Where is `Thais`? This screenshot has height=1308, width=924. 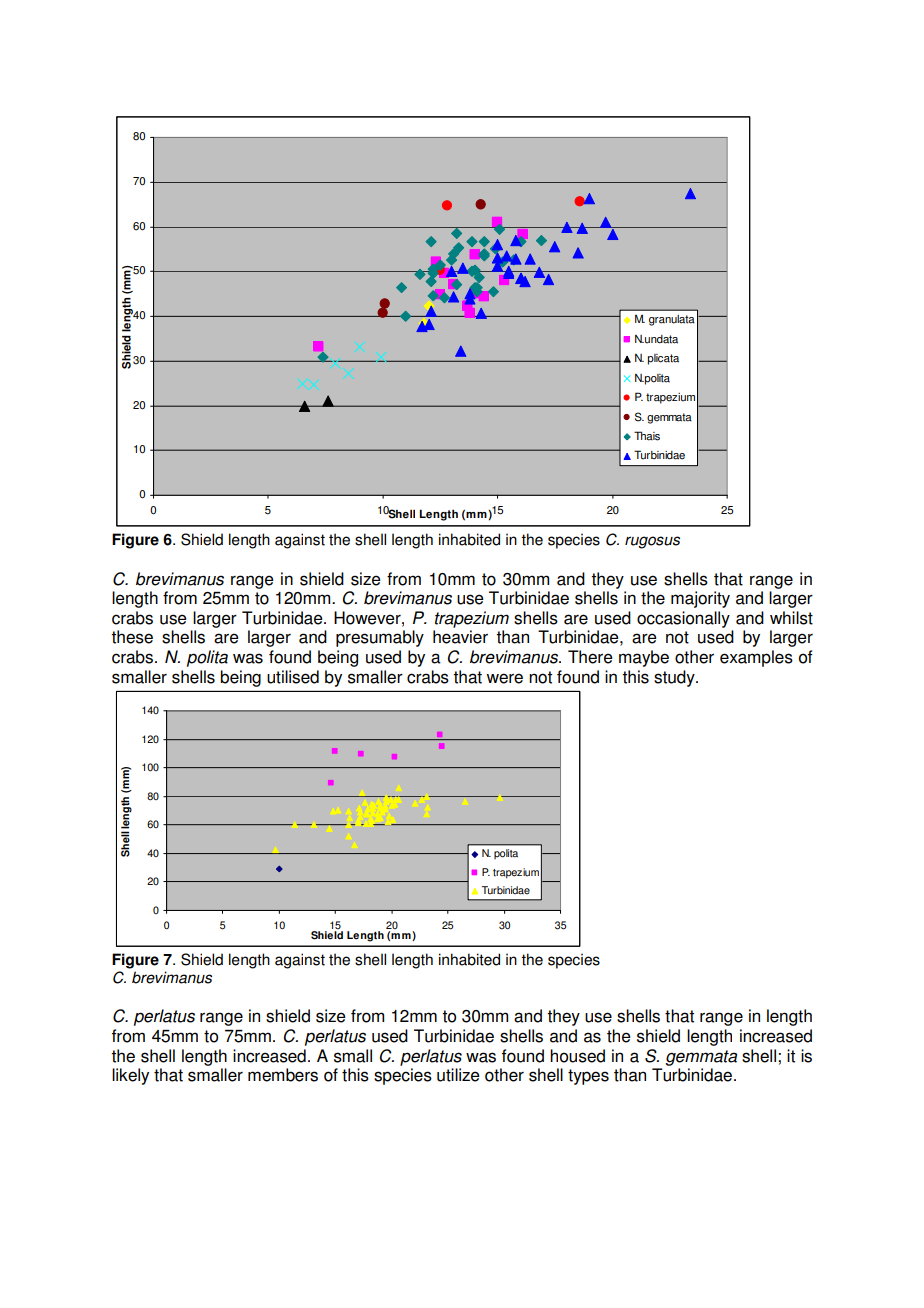
Thais is located at coordinates (647, 436).
